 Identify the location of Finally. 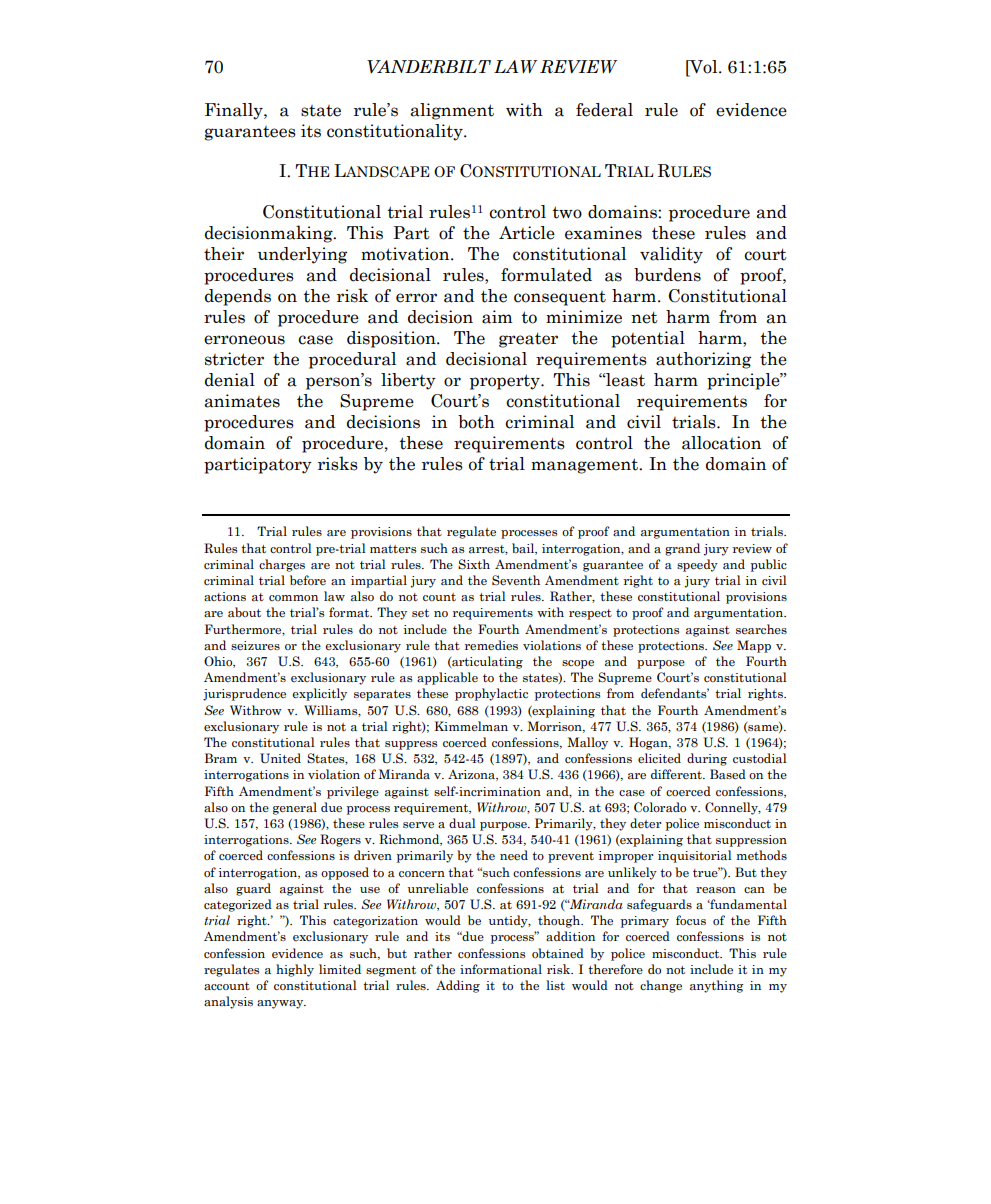
(235, 111).
